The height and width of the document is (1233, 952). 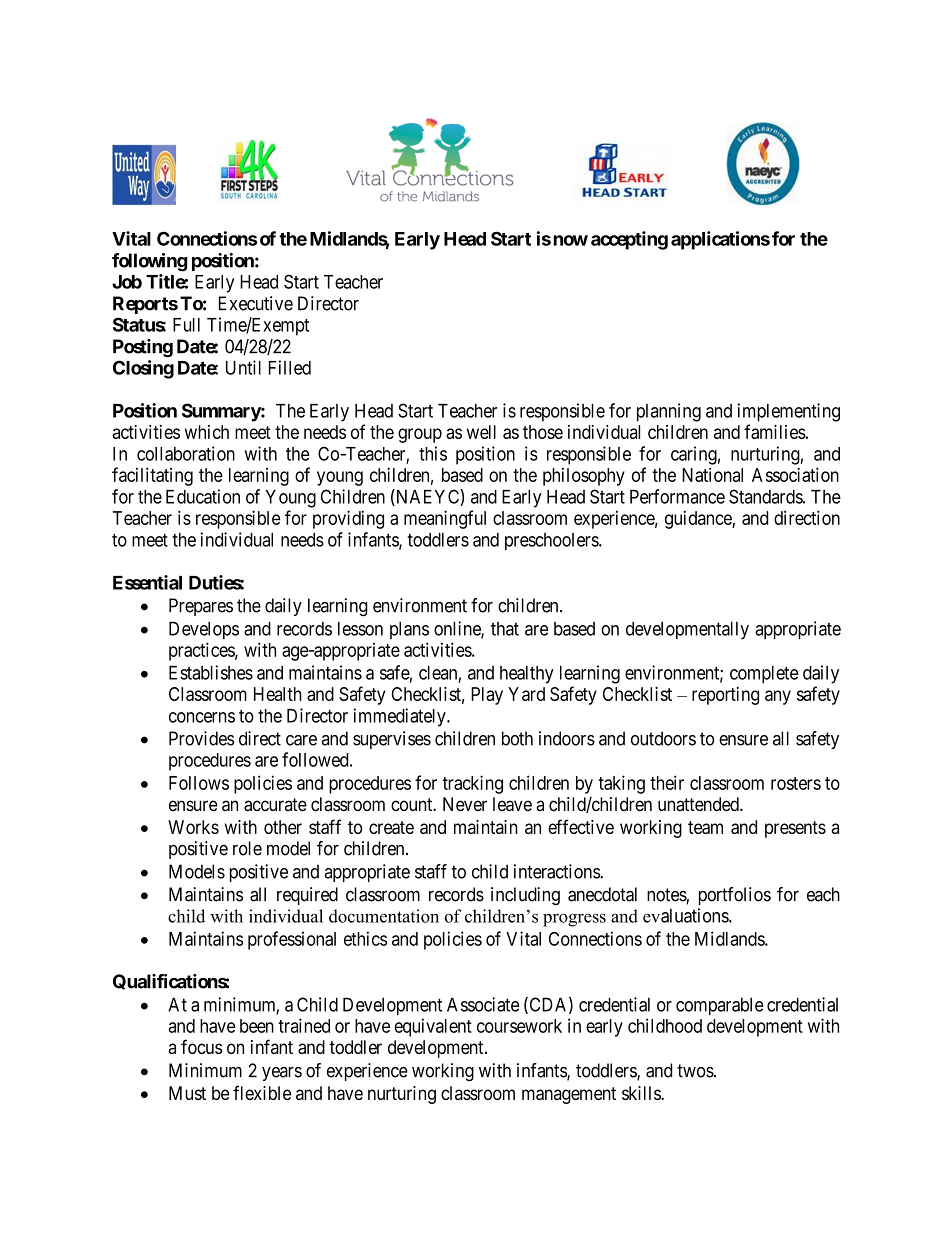 What do you see at coordinates (669, 412) in the document?
I see `planning` at bounding box center [669, 412].
